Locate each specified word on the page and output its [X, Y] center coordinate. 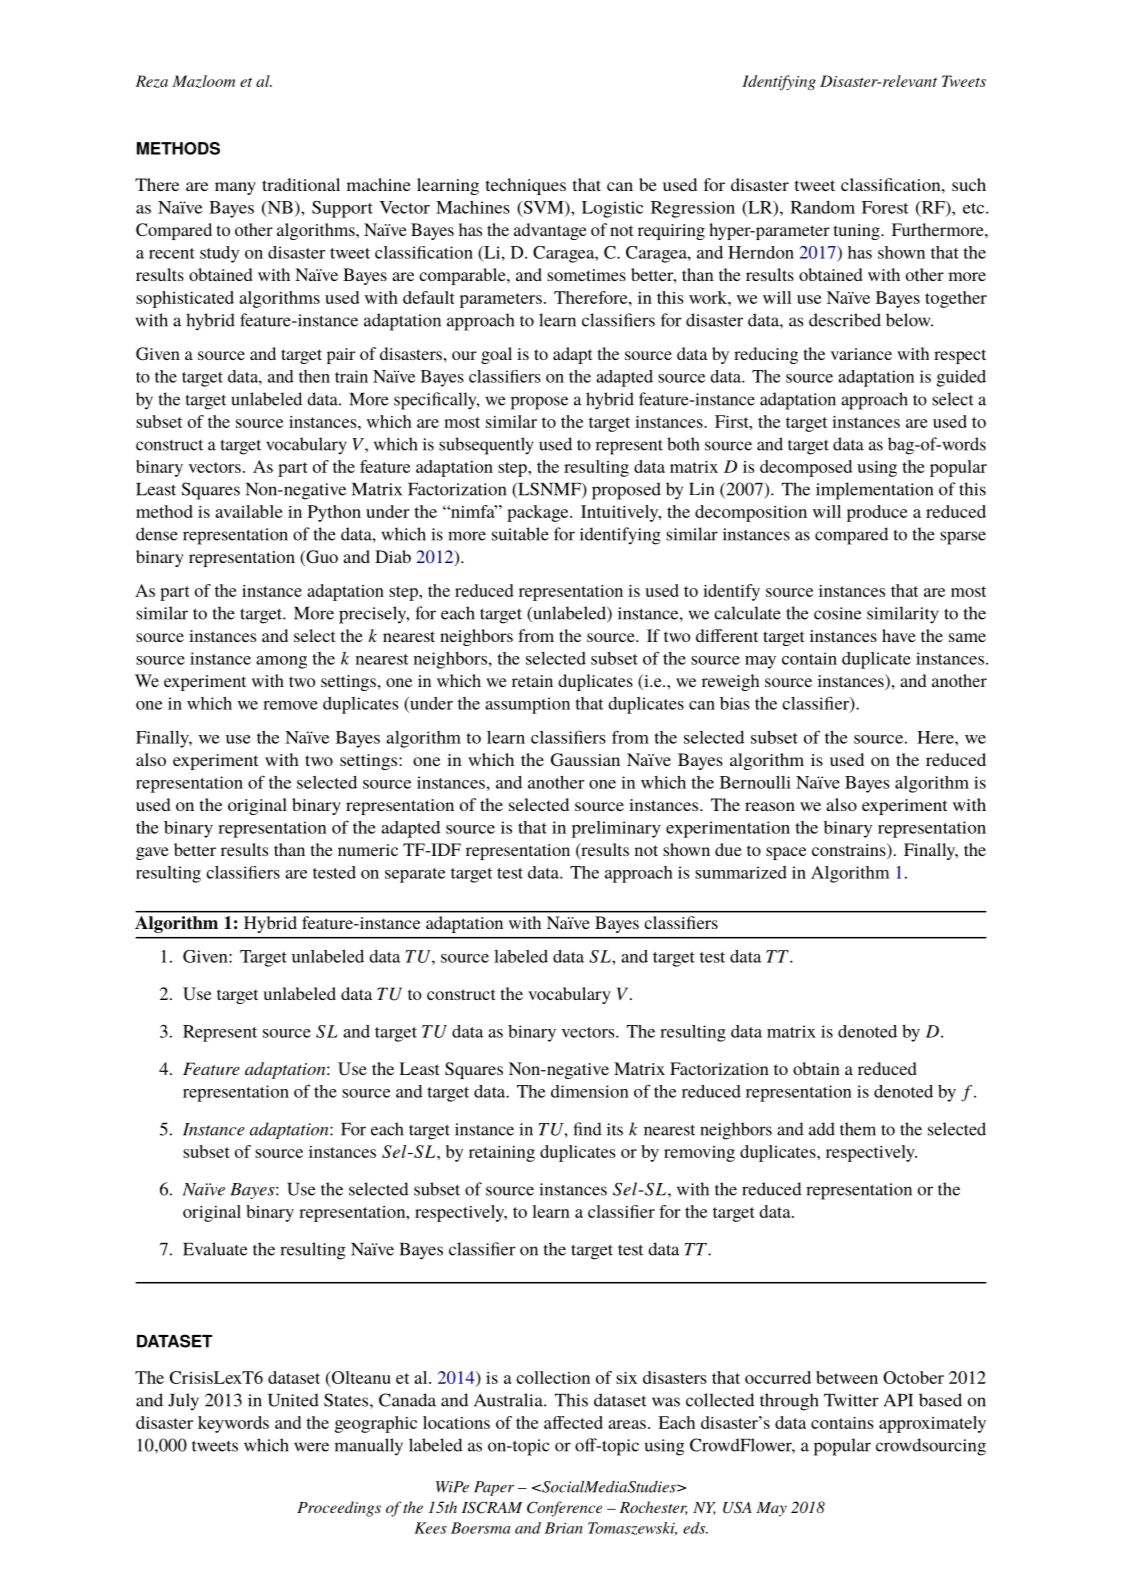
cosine [837, 613]
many [235, 188]
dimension [590, 1091]
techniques [526, 186]
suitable [520, 534]
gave [152, 853]
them [858, 1129]
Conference [564, 1509]
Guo [321, 558]
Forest [885, 207]
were [311, 1447]
